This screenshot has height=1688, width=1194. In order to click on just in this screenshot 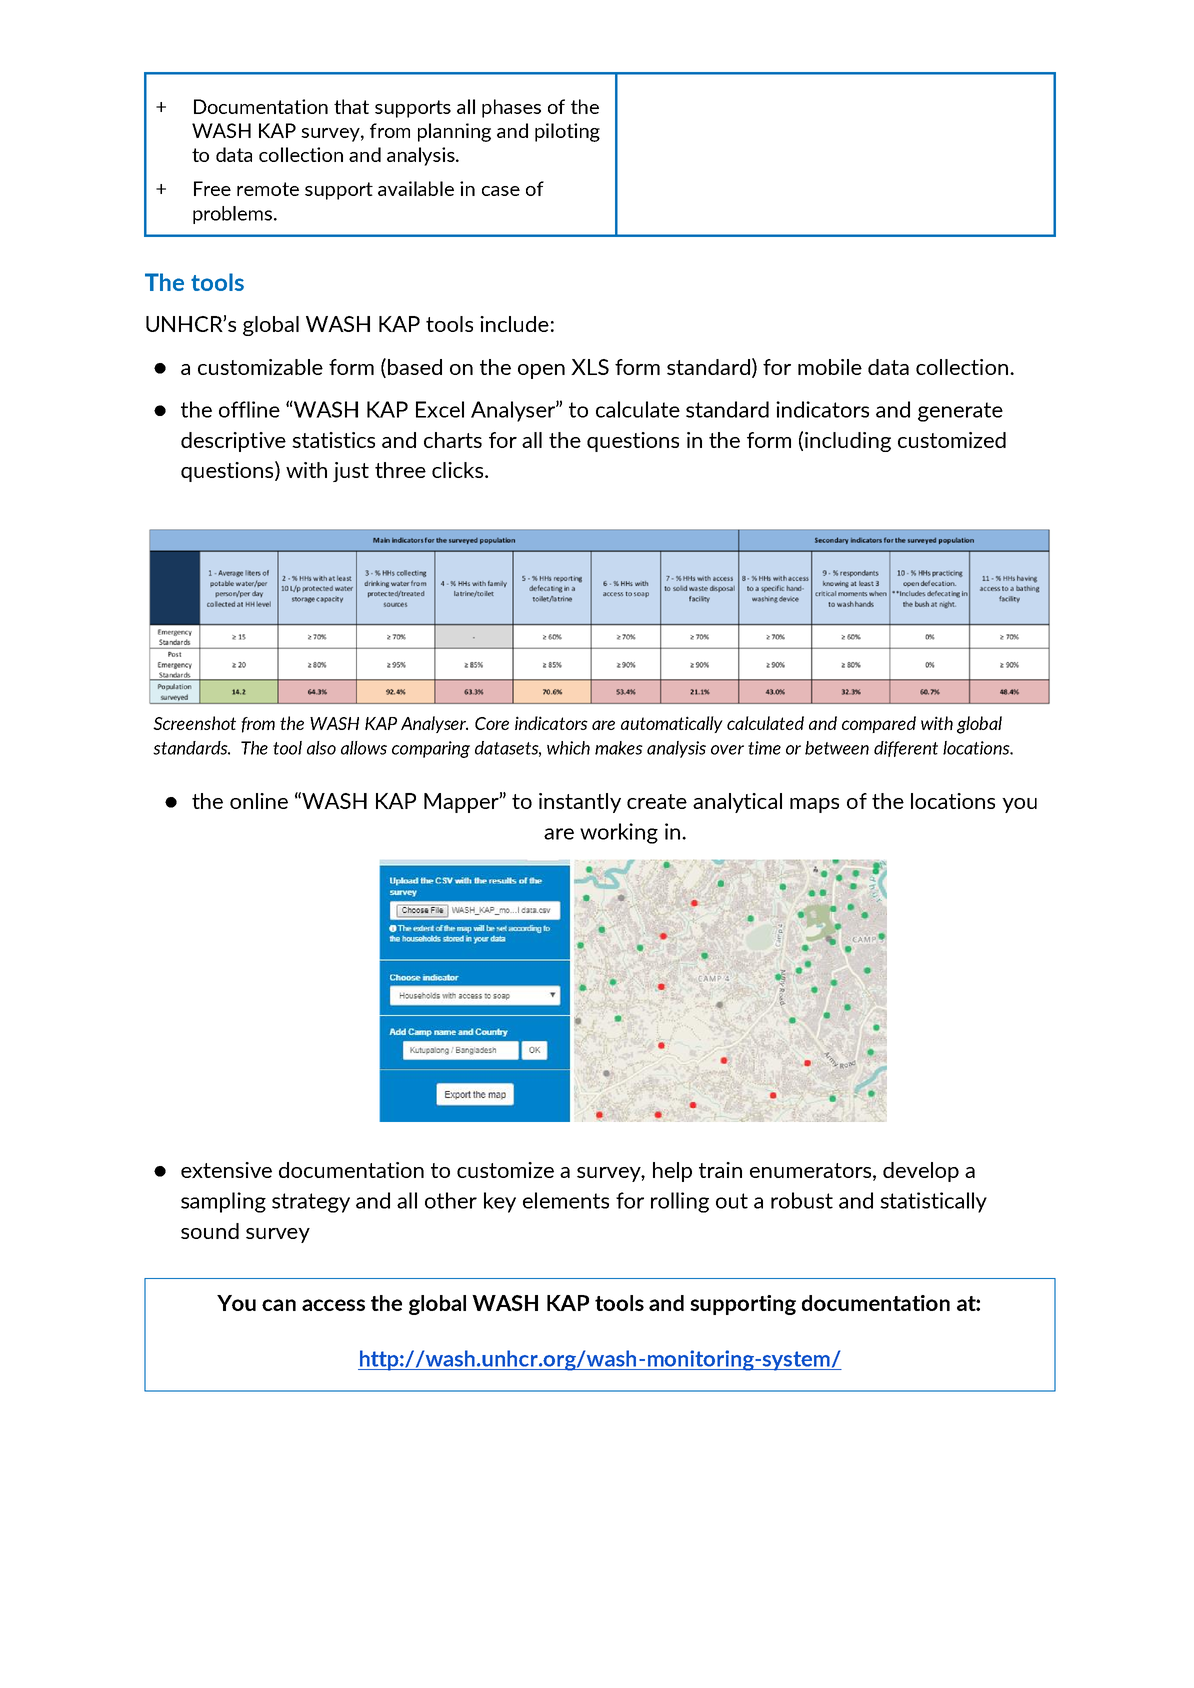, I will do `click(351, 472)`.
